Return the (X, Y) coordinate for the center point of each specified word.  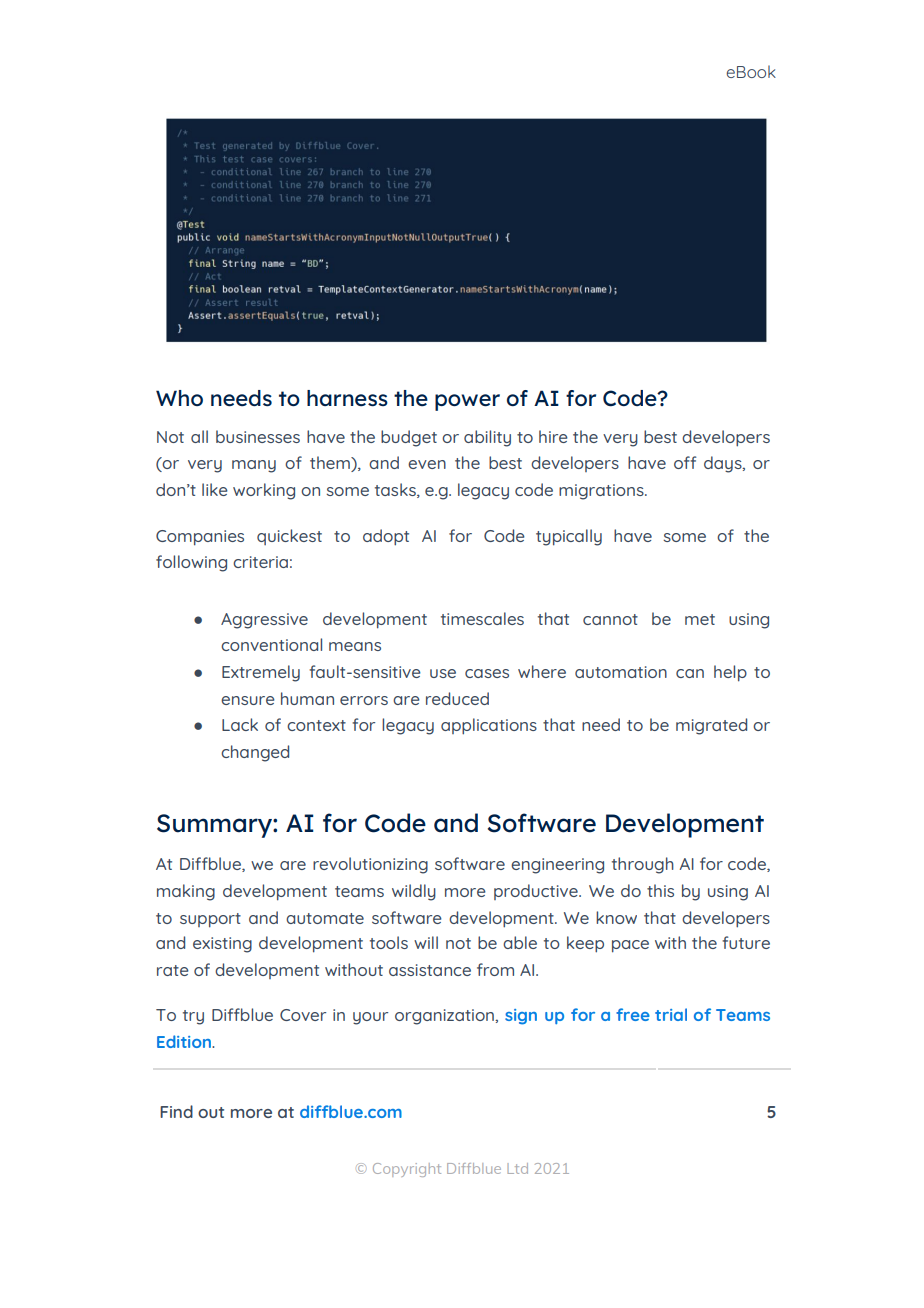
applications (489, 726)
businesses (258, 436)
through (643, 865)
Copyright (407, 1170)
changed (255, 753)
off (685, 462)
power (467, 402)
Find (176, 1111)
